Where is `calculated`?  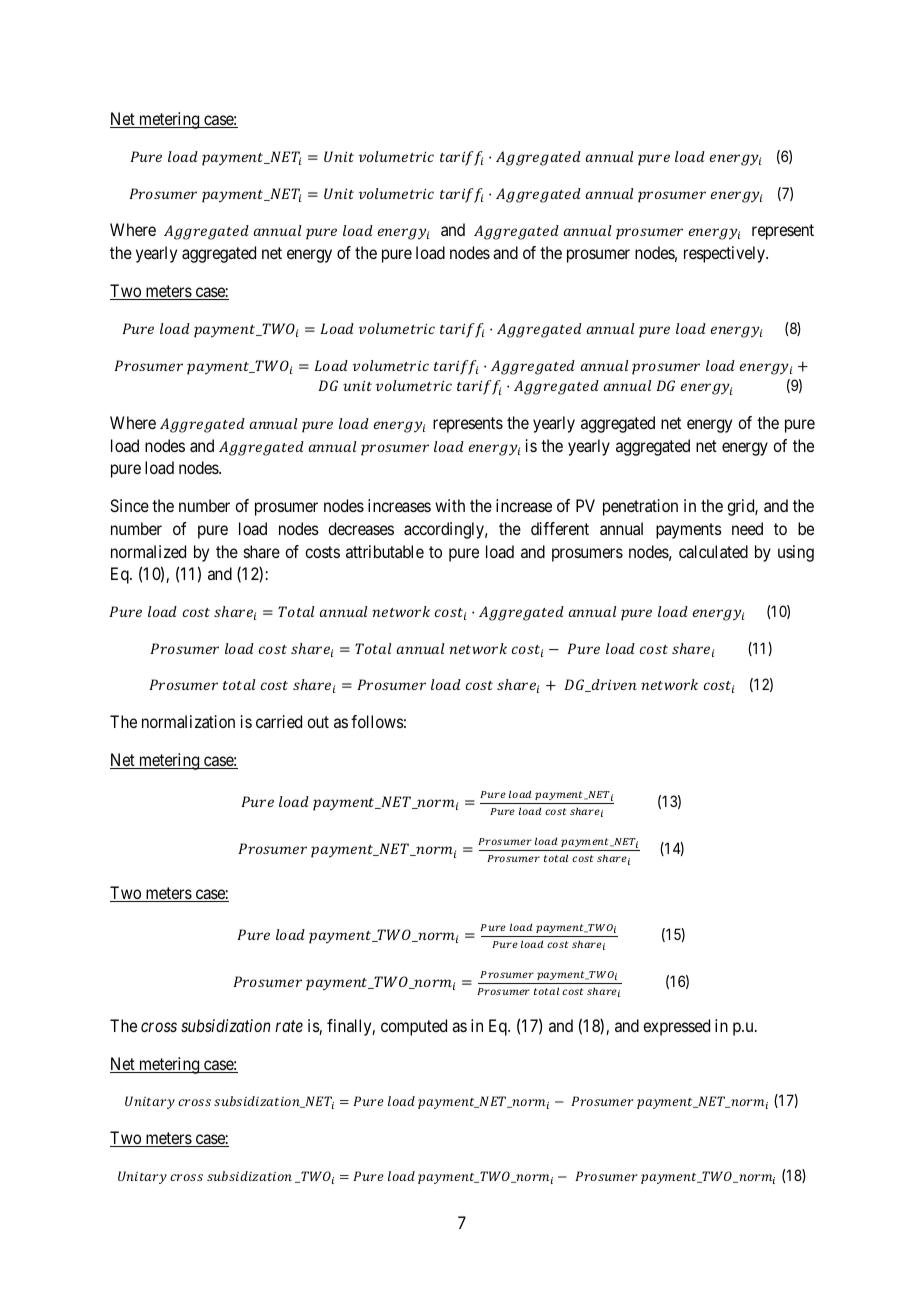 calculated is located at coordinates (713, 551).
